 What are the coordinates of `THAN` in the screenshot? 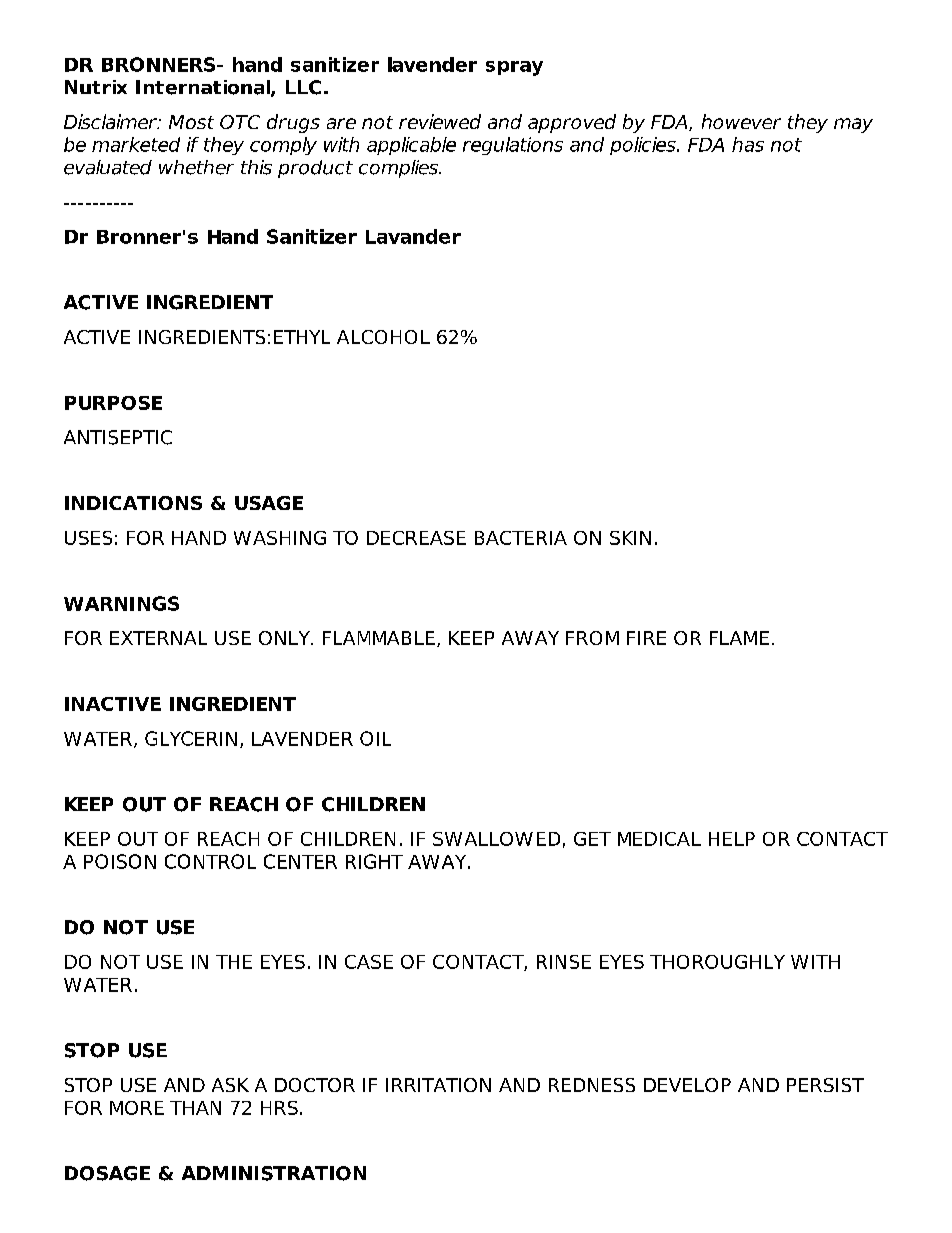 It's located at (195, 1108).
